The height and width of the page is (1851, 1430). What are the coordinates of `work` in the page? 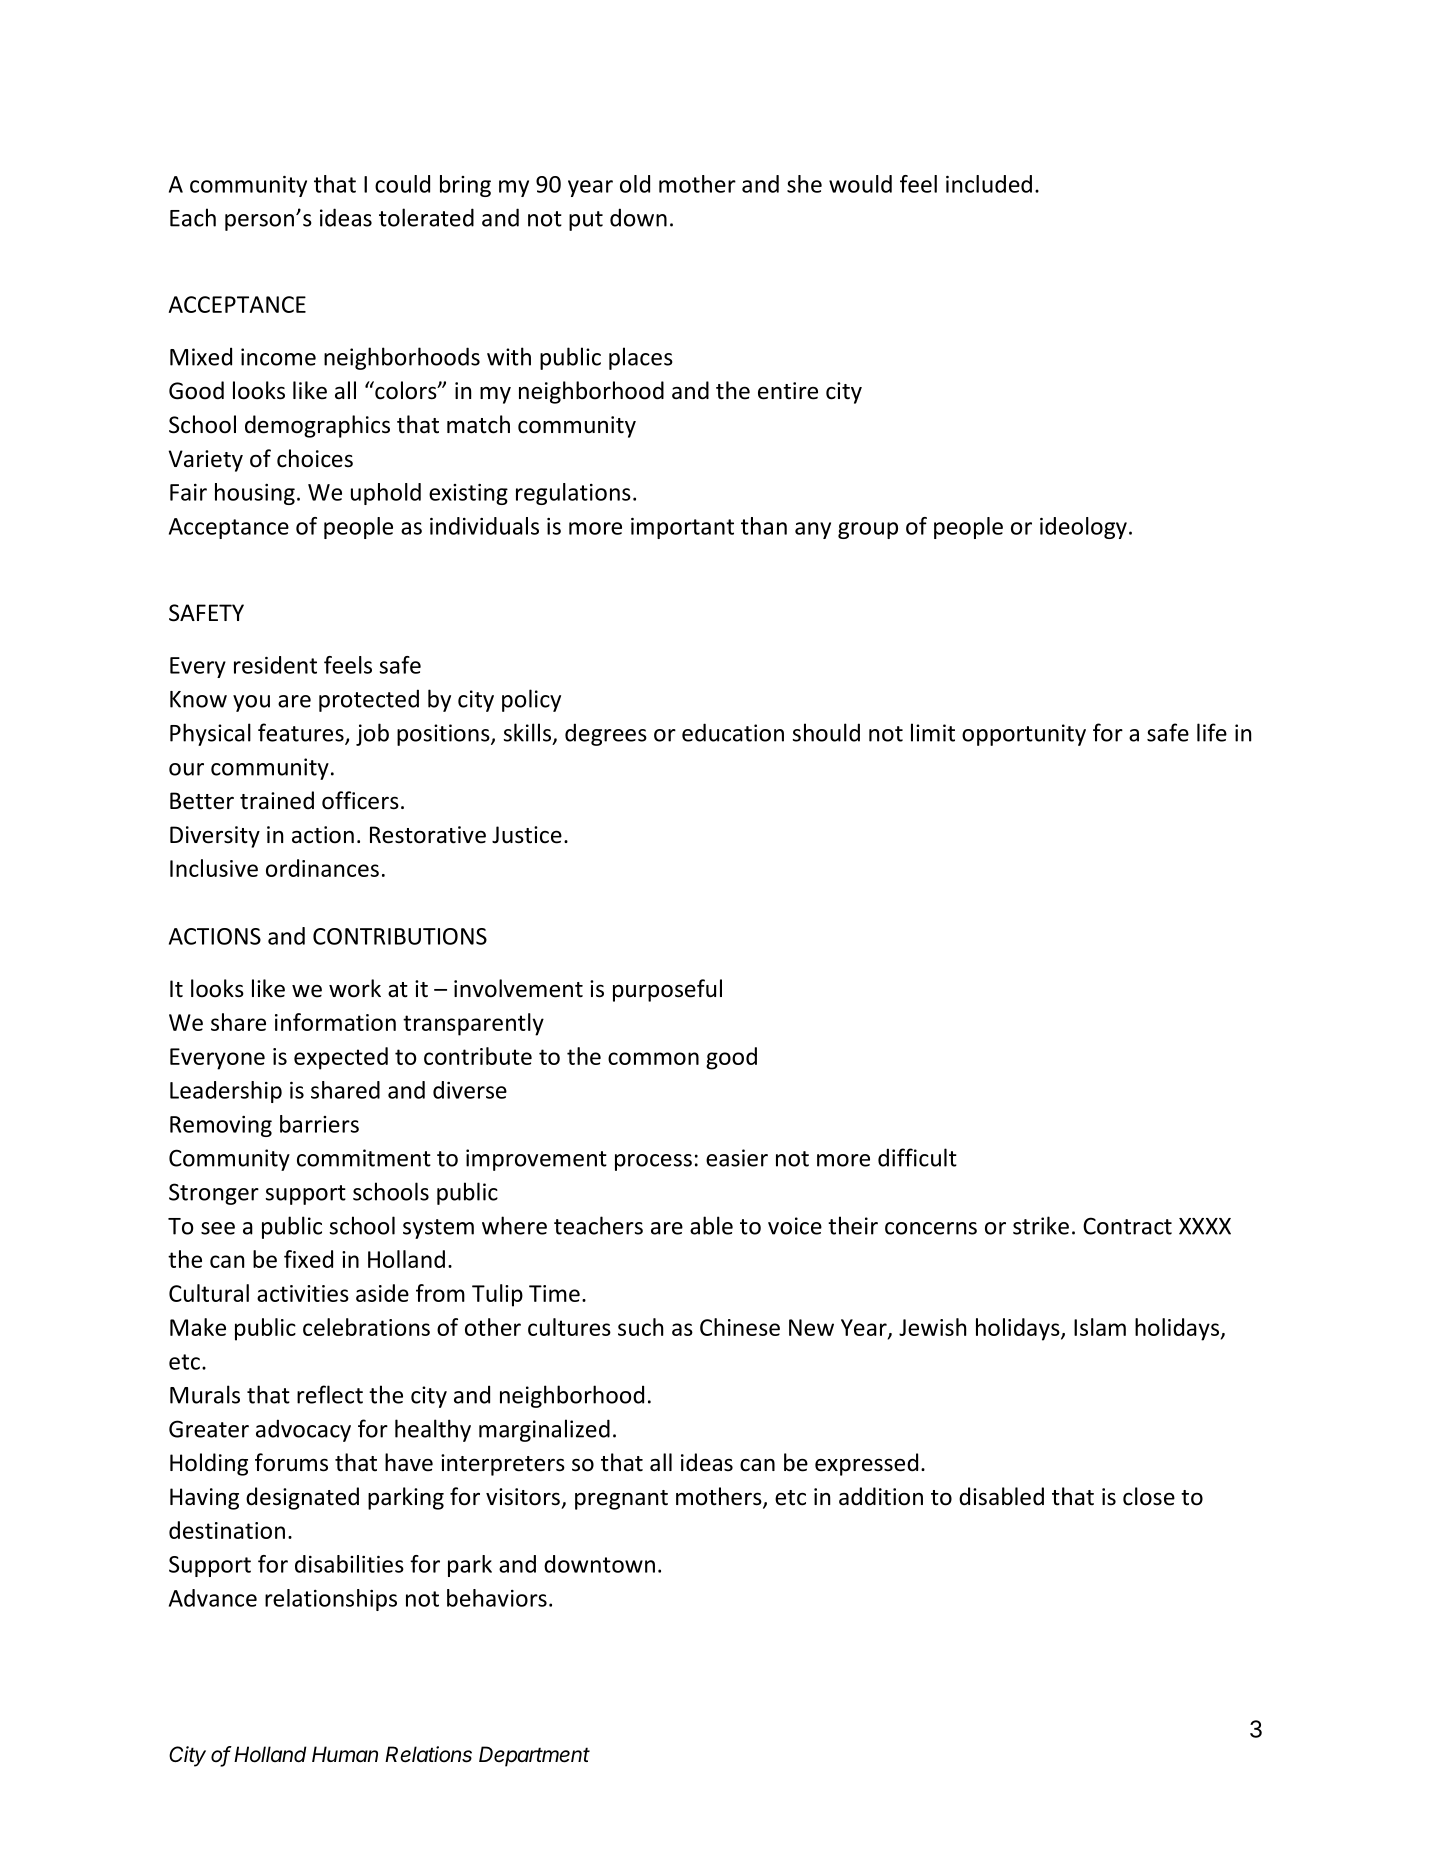 It's located at (355, 988).
